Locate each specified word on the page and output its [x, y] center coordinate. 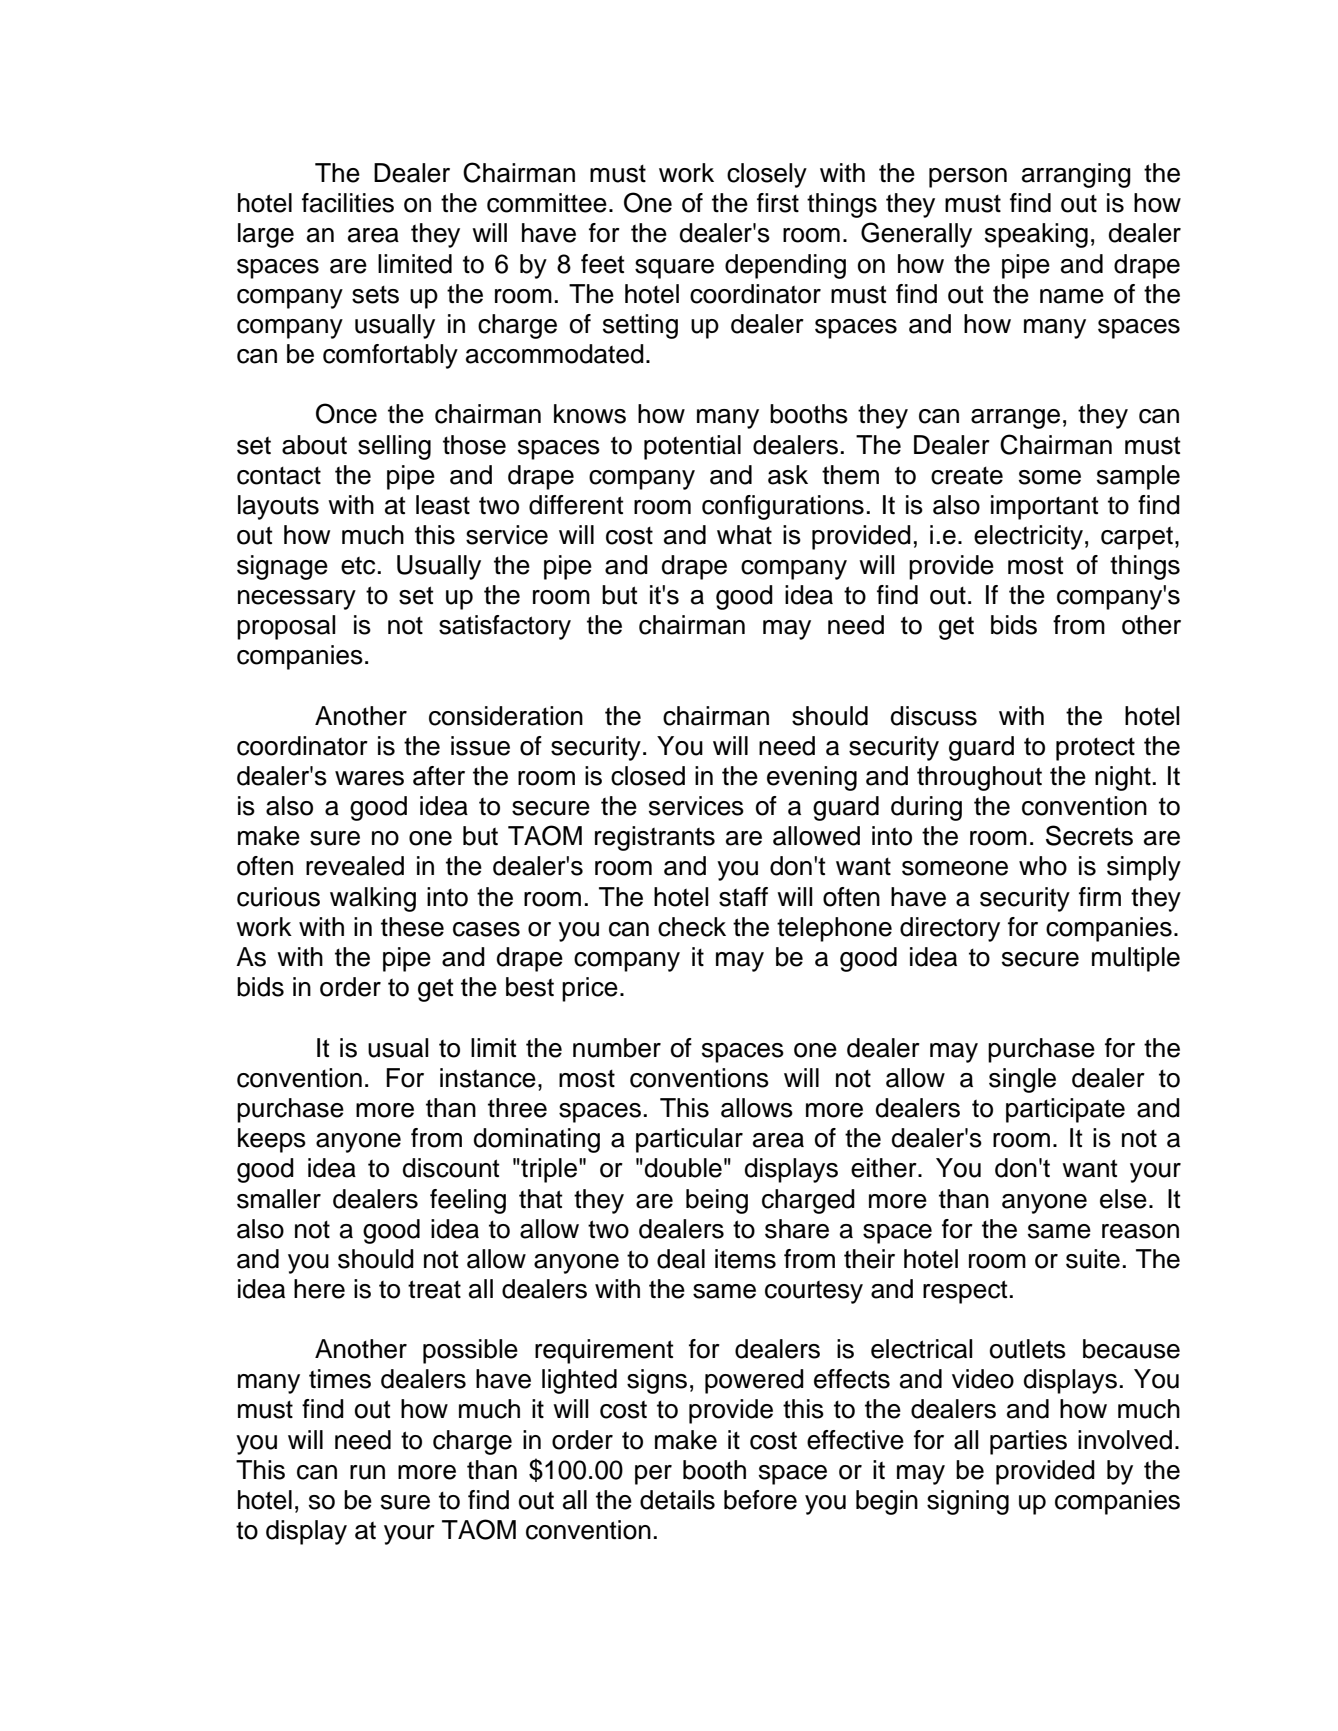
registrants [655, 838]
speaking [1036, 235]
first [778, 203]
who [1043, 866]
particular [689, 1140]
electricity [1028, 537]
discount [451, 1168]
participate [1065, 1110]
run [367, 1472]
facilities [348, 203]
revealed [355, 866]
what [744, 535]
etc [358, 566]
